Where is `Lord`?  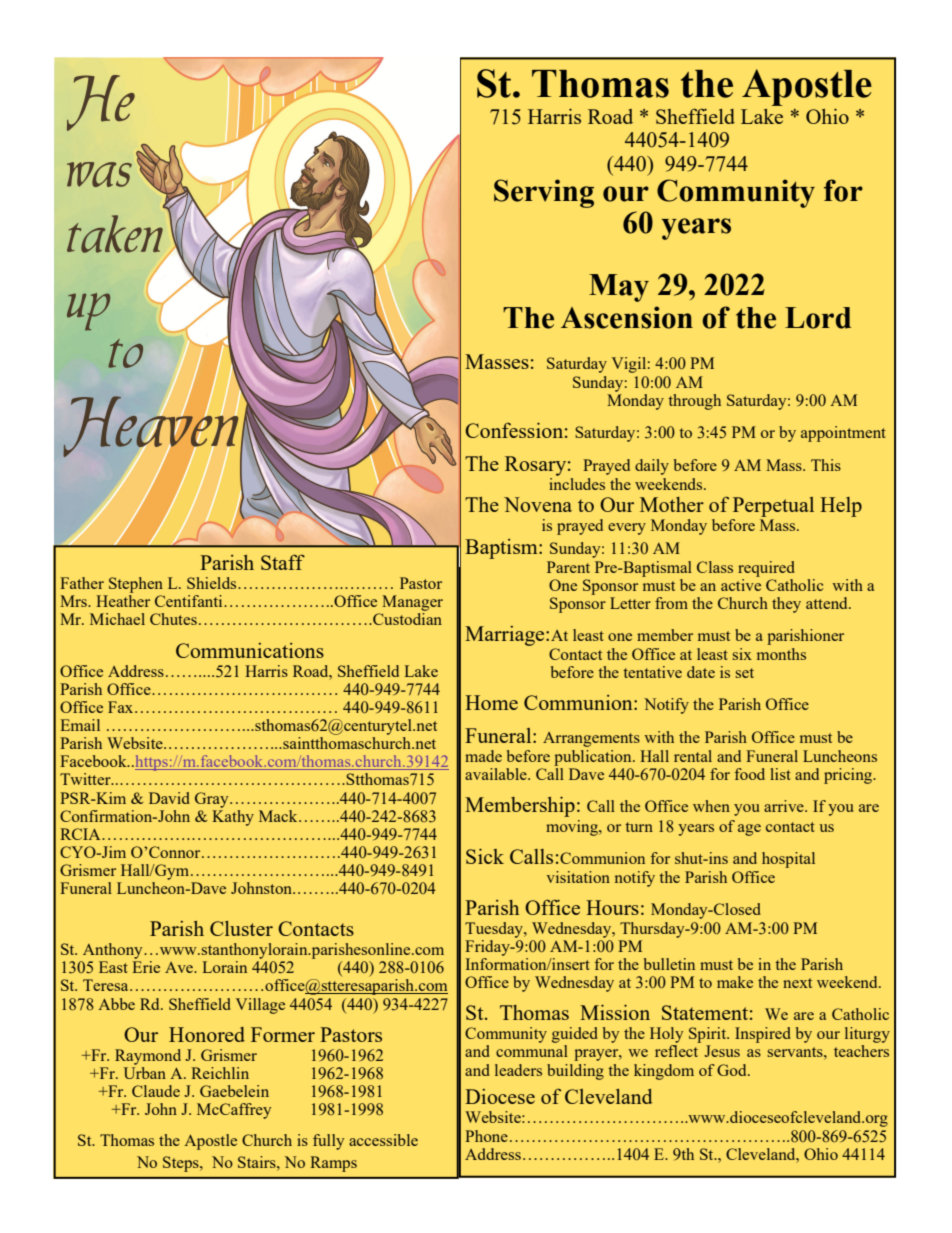
Lord is located at coordinates (818, 318).
